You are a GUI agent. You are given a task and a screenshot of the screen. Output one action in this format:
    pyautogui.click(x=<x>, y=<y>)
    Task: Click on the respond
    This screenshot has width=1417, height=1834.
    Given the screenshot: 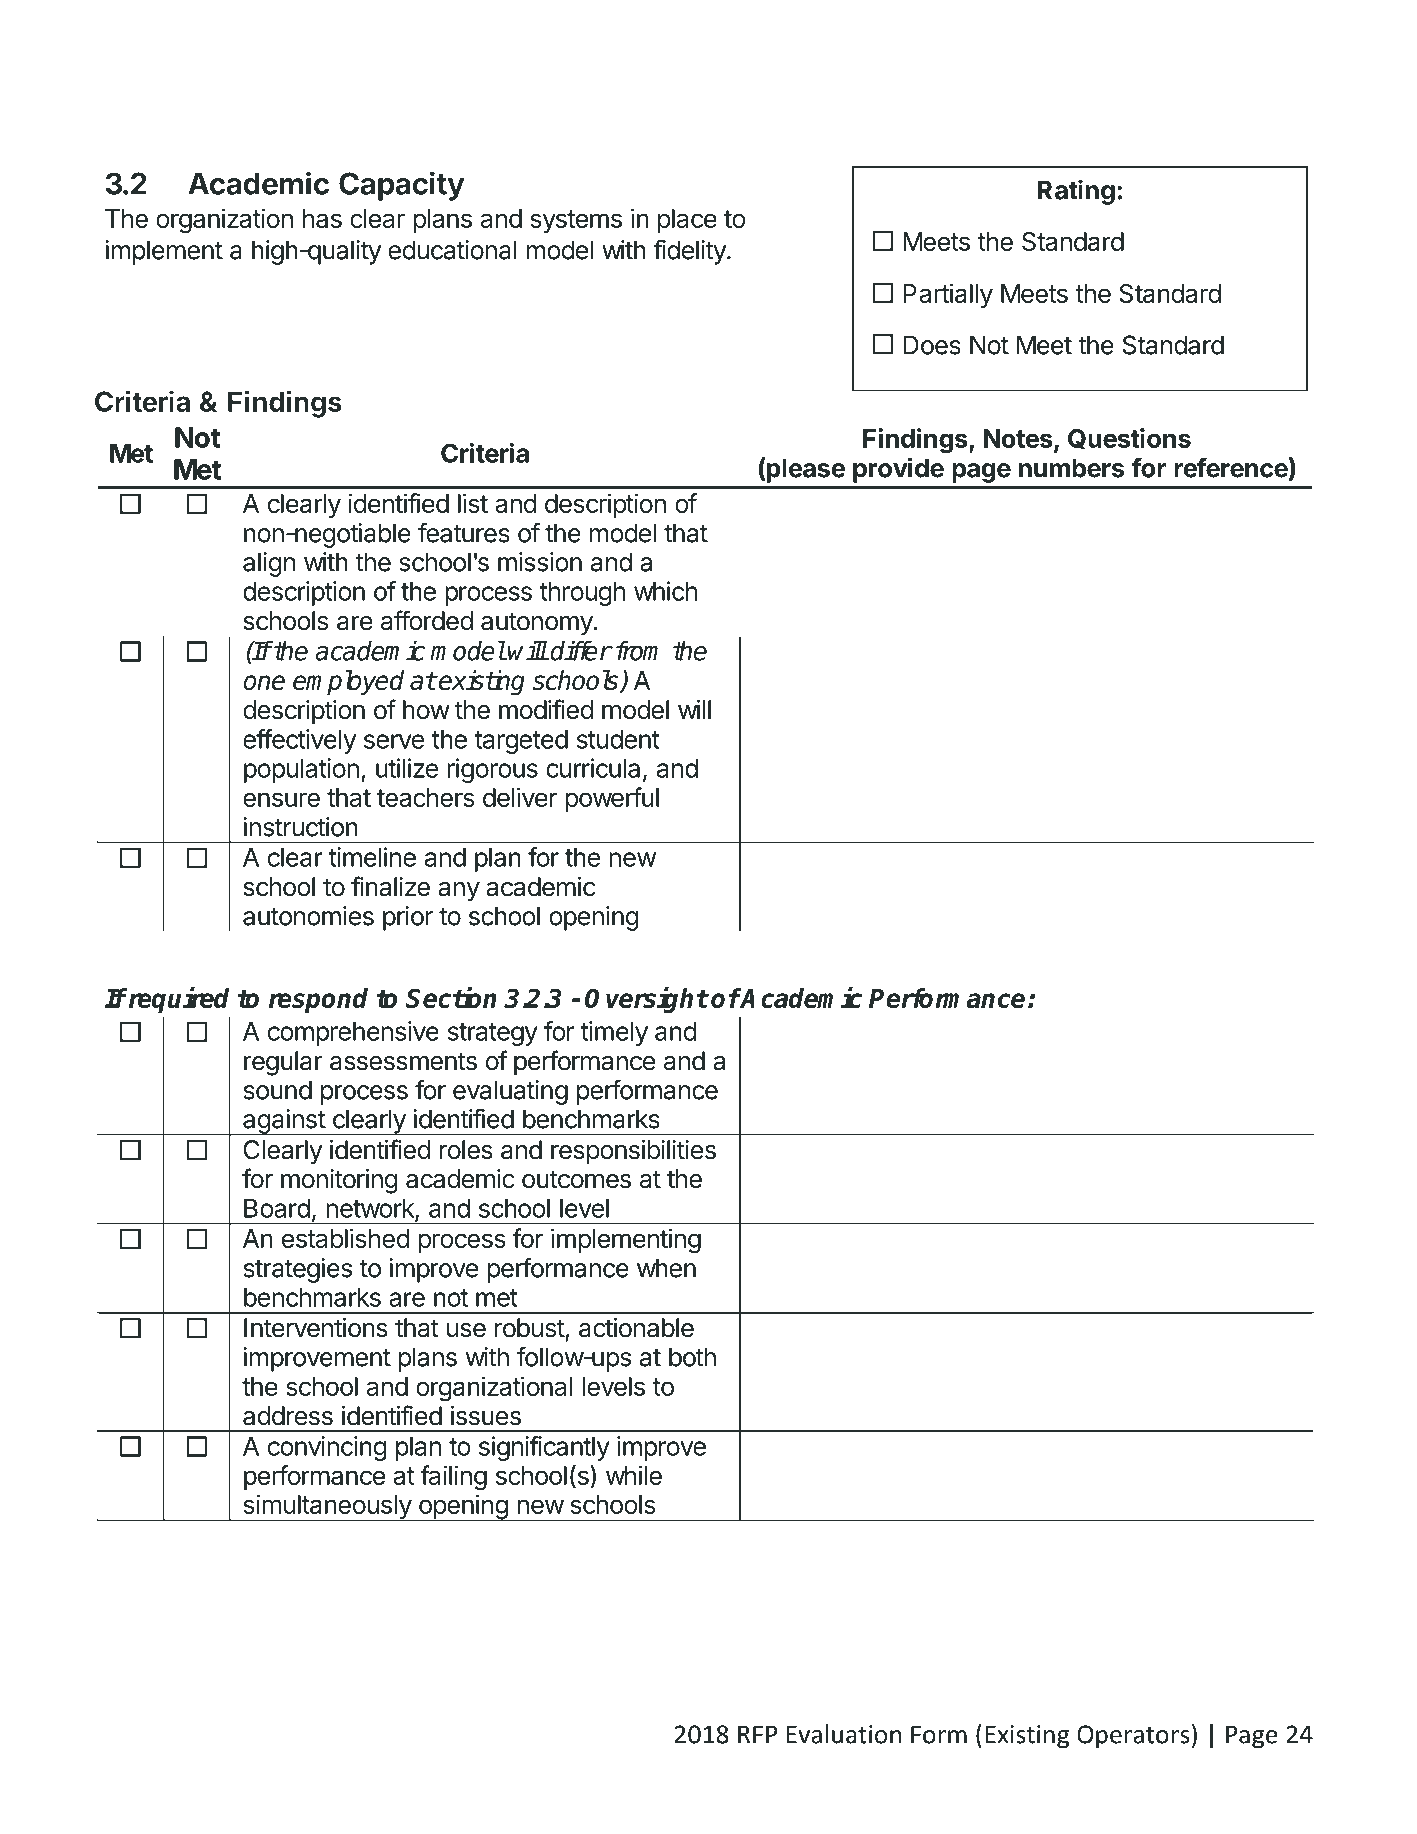 What is the action you would take?
    pyautogui.click(x=318, y=1000)
